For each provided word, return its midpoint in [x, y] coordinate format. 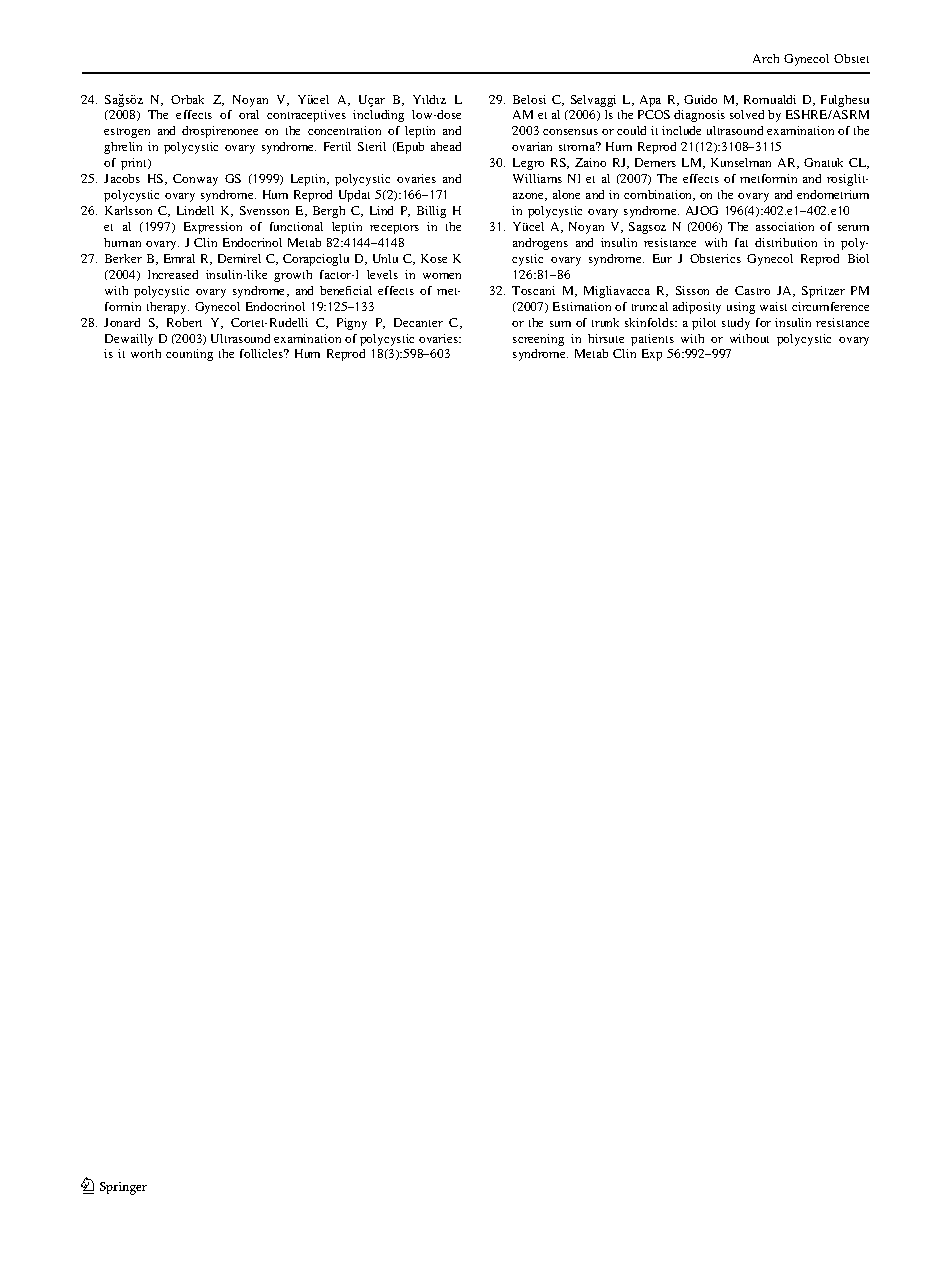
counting [189, 355]
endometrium [833, 194]
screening [538, 340]
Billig [431, 212]
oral [249, 114]
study [736, 324]
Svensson [264, 210]
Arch [766, 58]
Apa [650, 101]
